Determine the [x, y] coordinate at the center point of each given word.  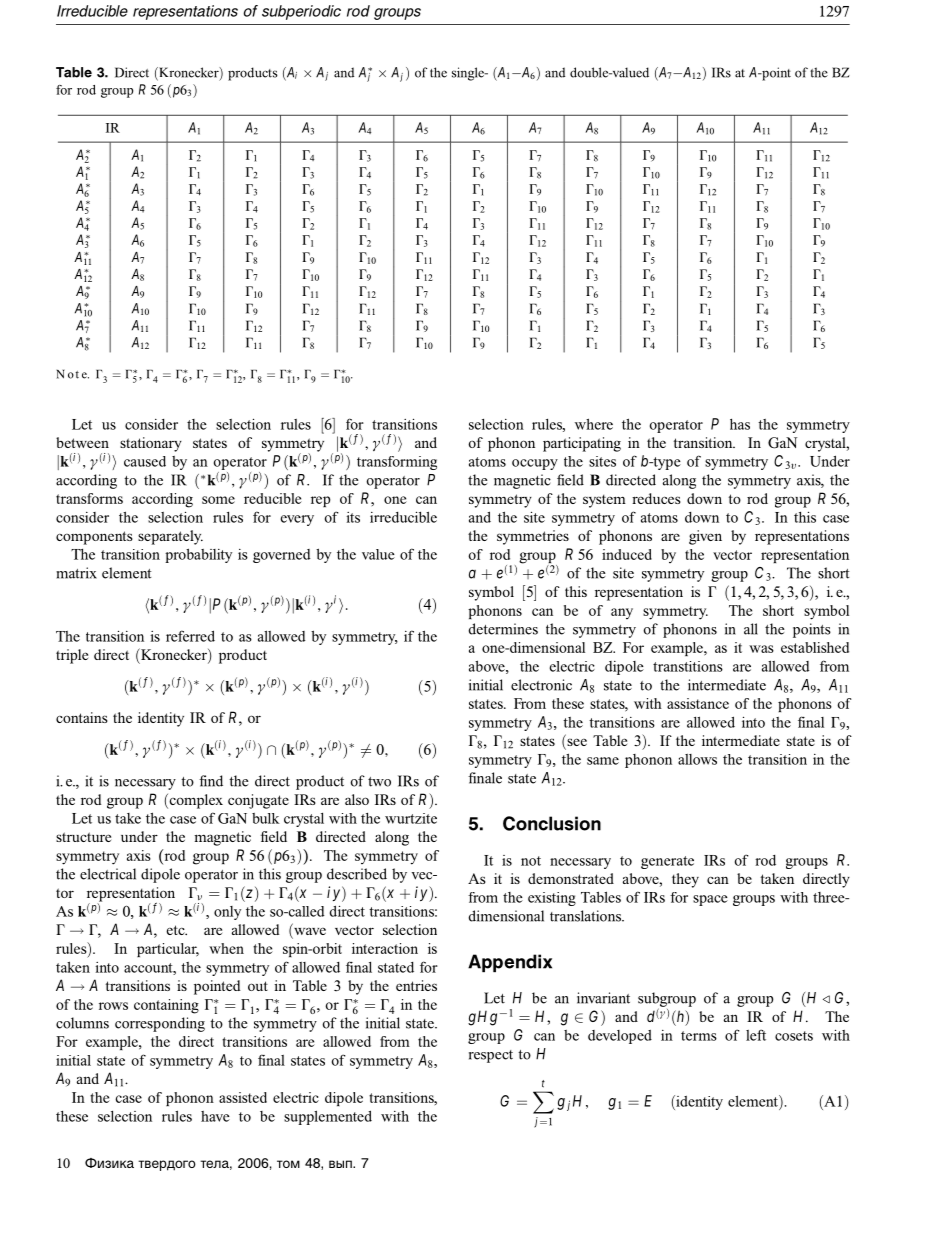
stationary [151, 444]
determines [503, 629]
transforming [397, 463]
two [379, 782]
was [761, 649]
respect [491, 1056]
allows [697, 759]
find [211, 781]
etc [176, 930]
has [740, 424]
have [215, 1116]
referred [190, 636]
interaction [385, 948]
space [710, 900]
